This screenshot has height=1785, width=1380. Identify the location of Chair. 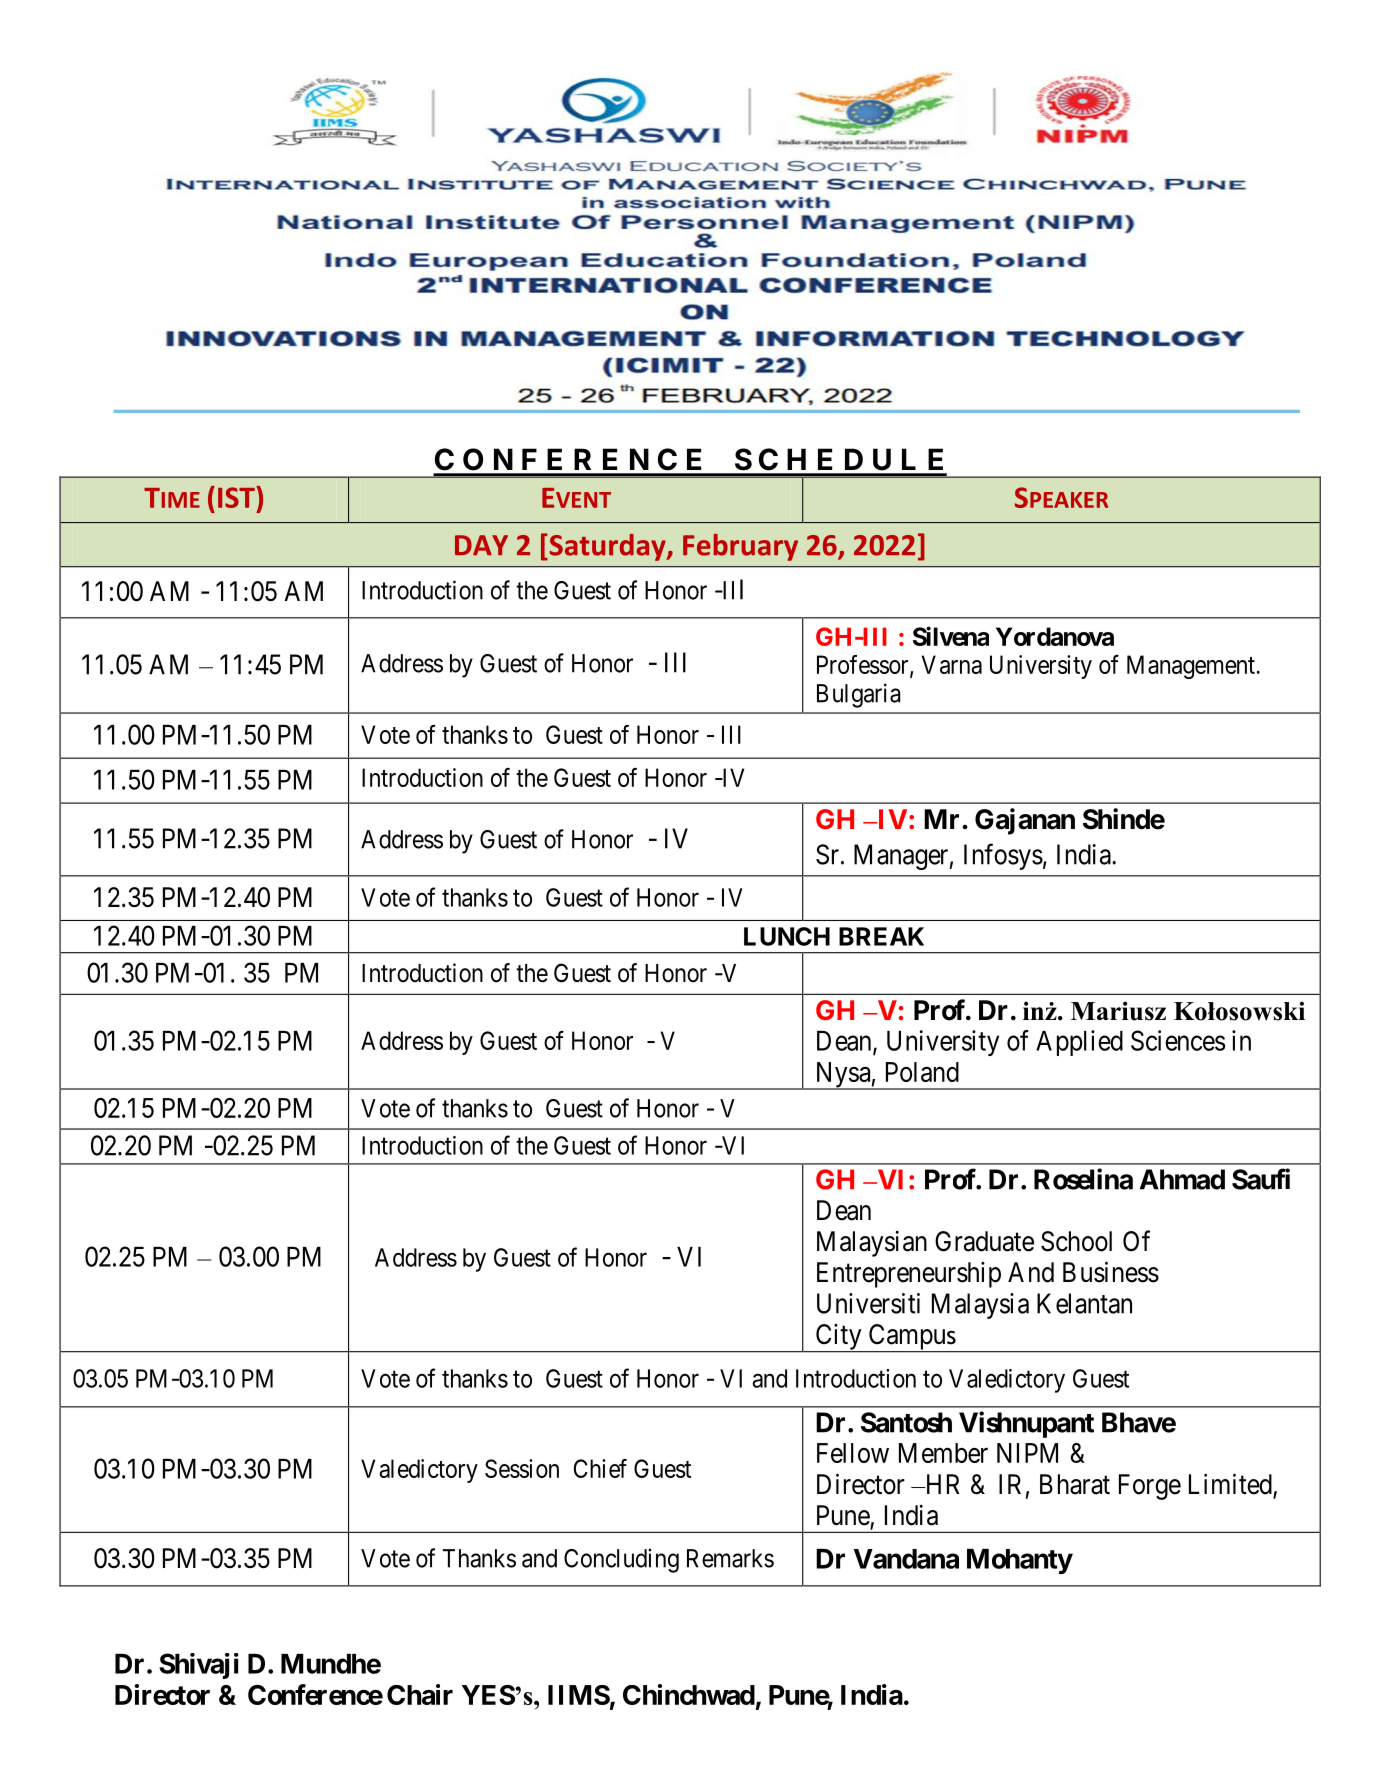
(420, 1694).
